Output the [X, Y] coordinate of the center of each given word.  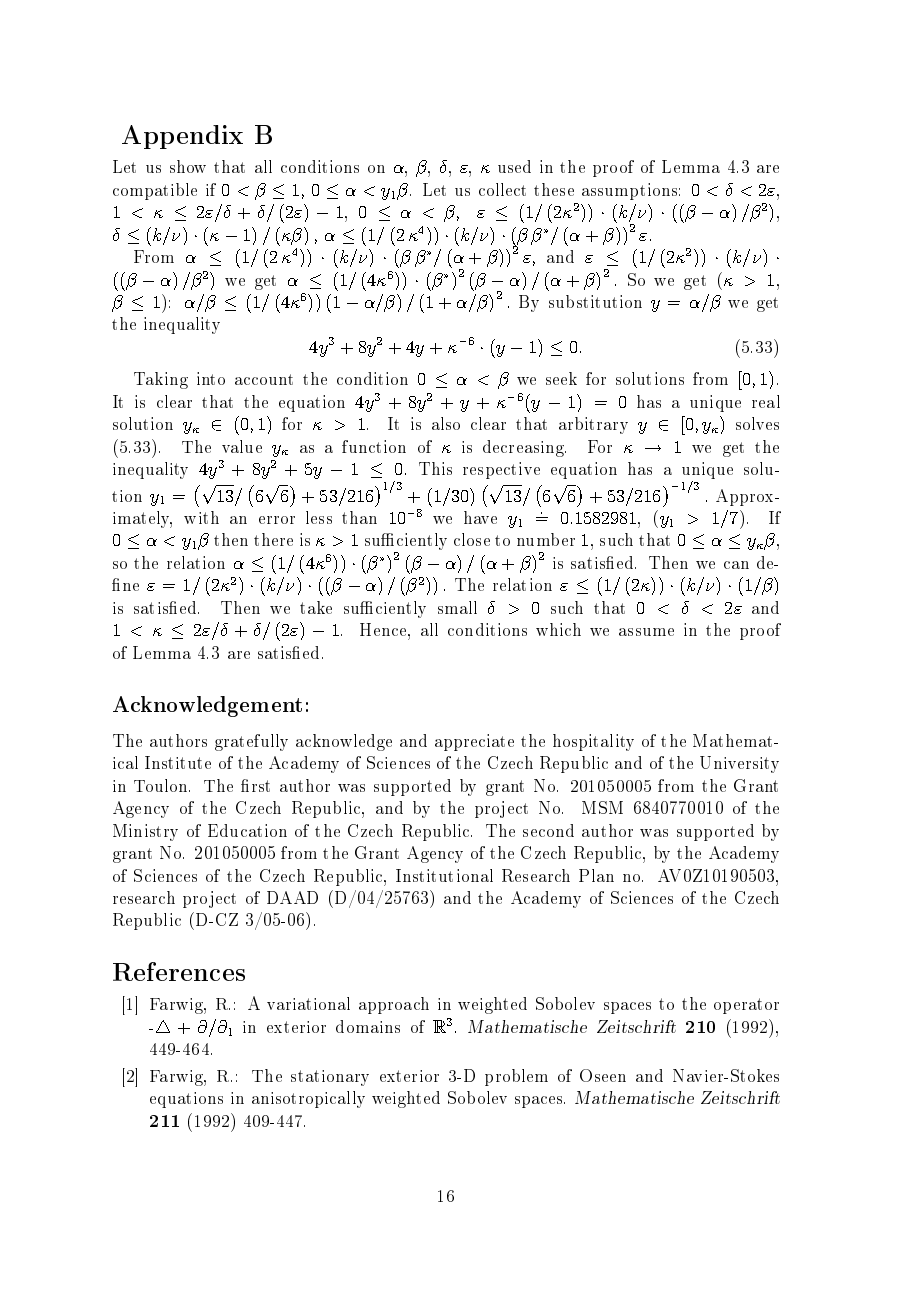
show [188, 166]
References [179, 971]
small [457, 607]
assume [646, 632]
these [554, 189]
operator [746, 1006]
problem [516, 1077]
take [316, 607]
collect [502, 189]
